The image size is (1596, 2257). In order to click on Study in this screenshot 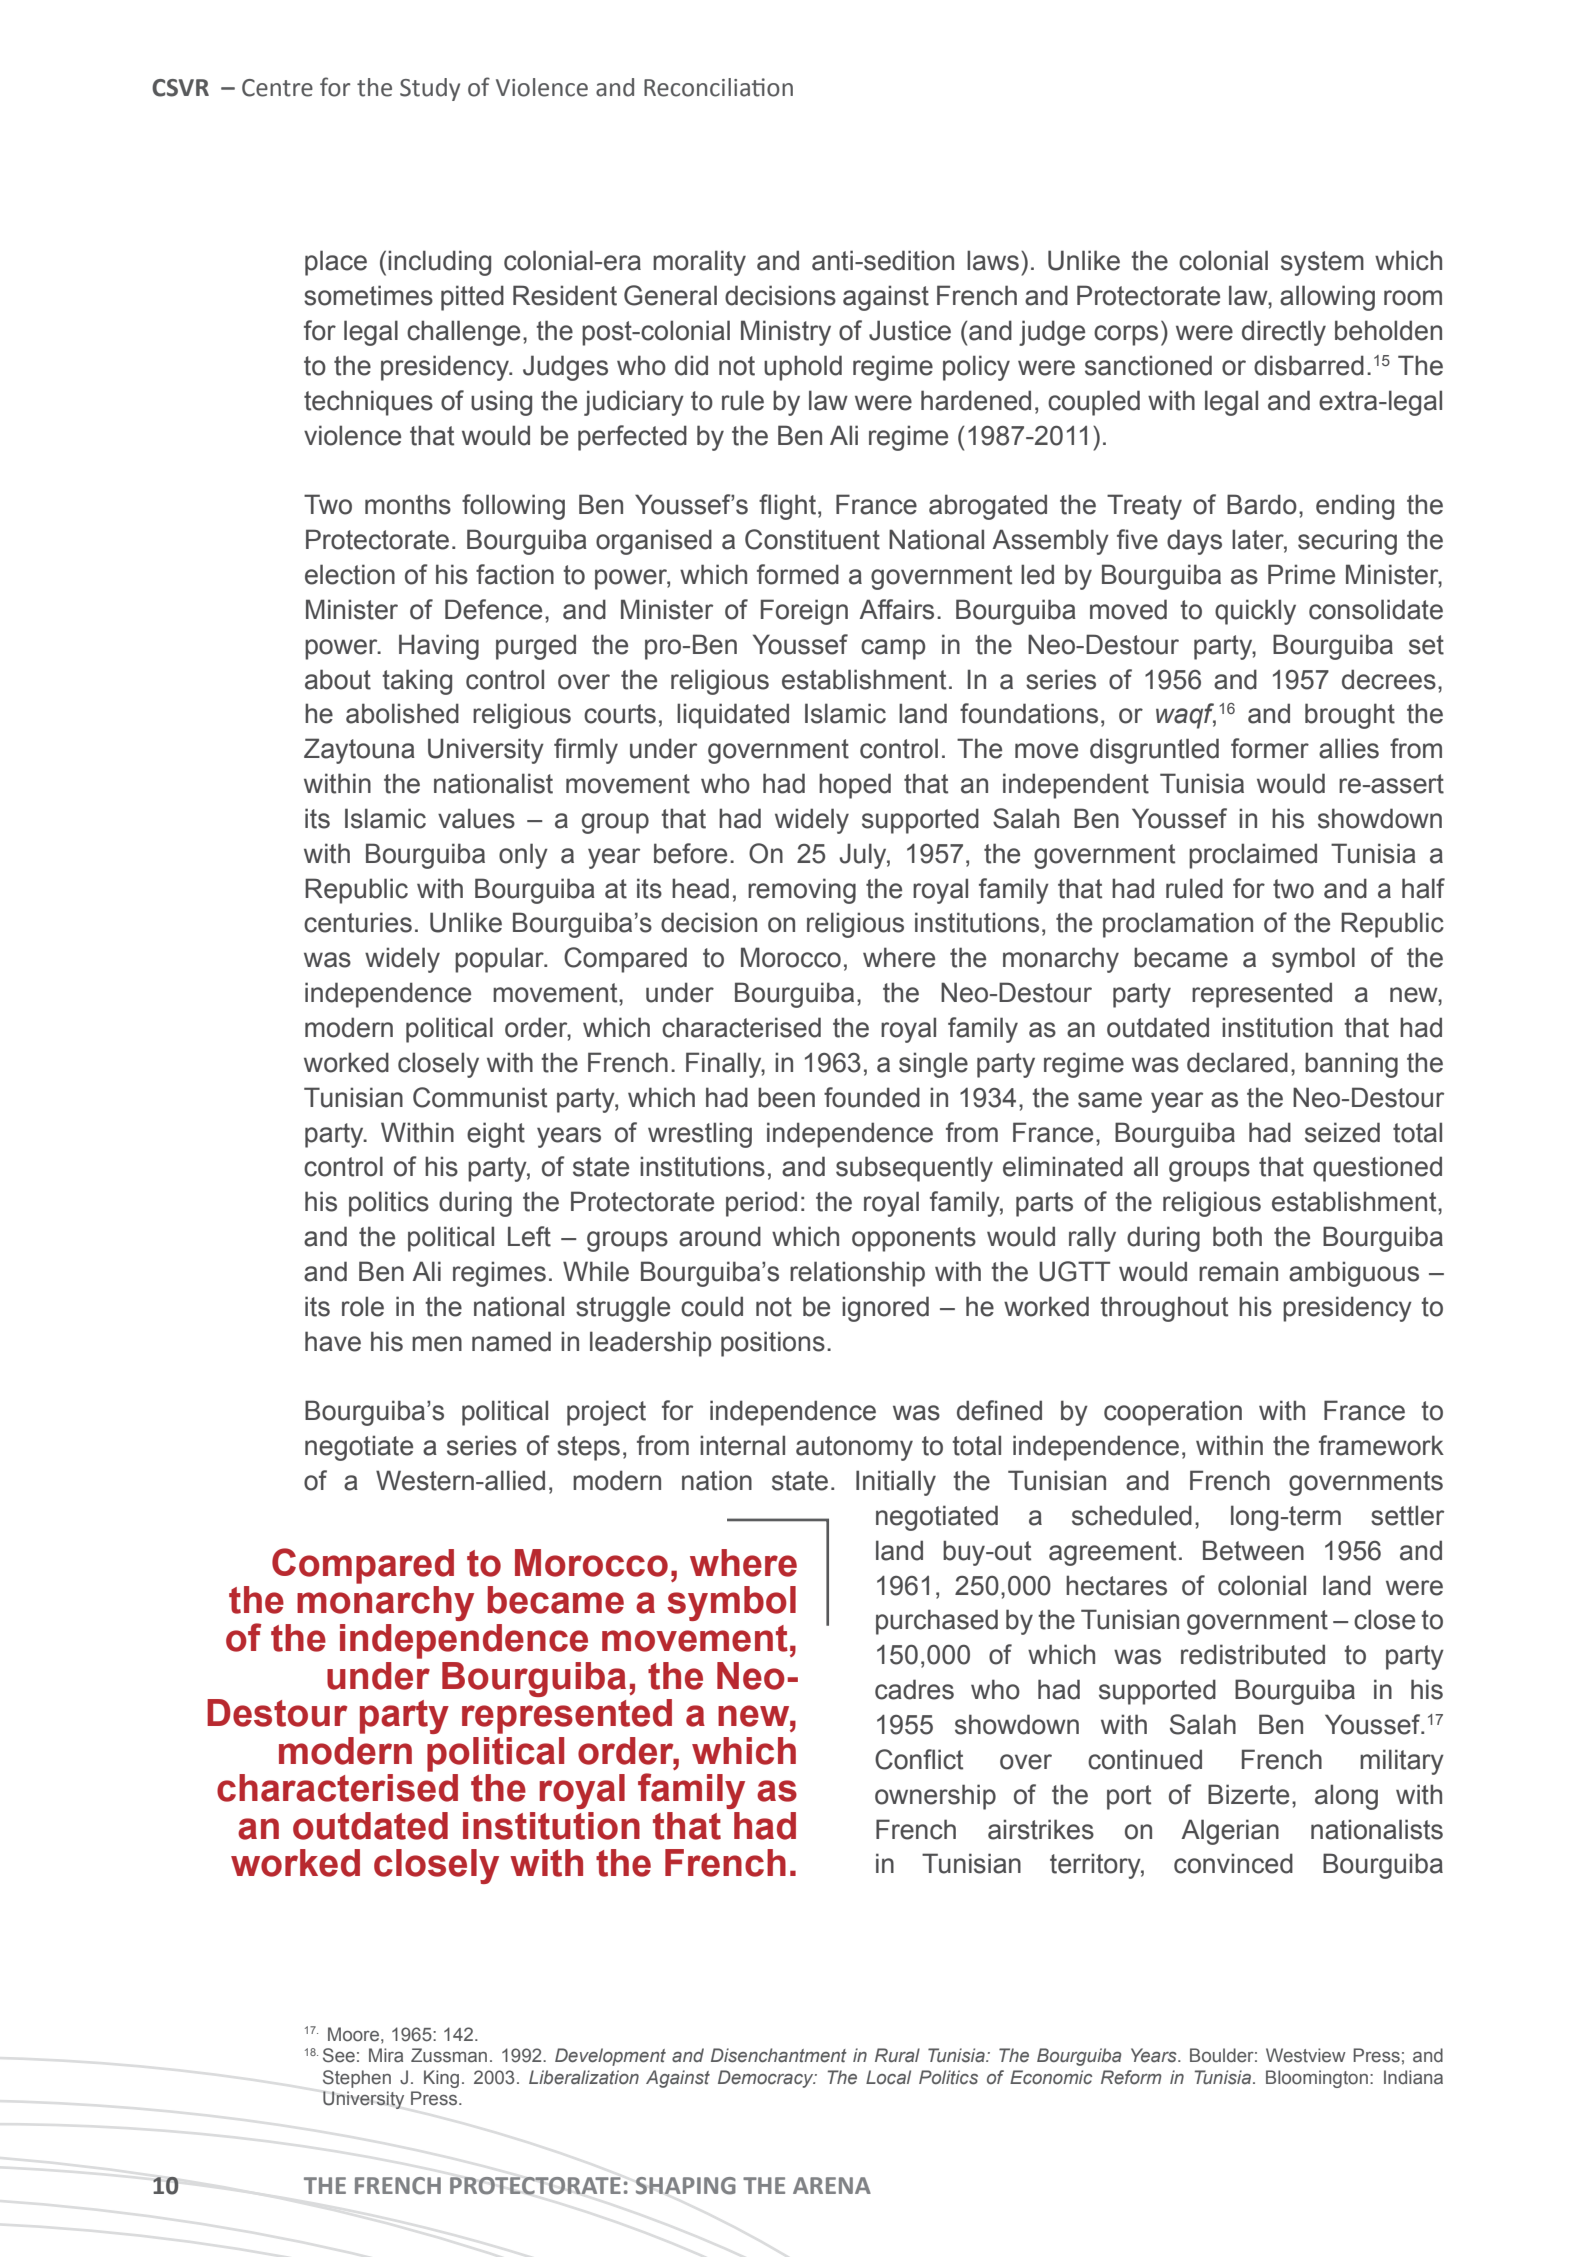, I will do `click(430, 89)`.
